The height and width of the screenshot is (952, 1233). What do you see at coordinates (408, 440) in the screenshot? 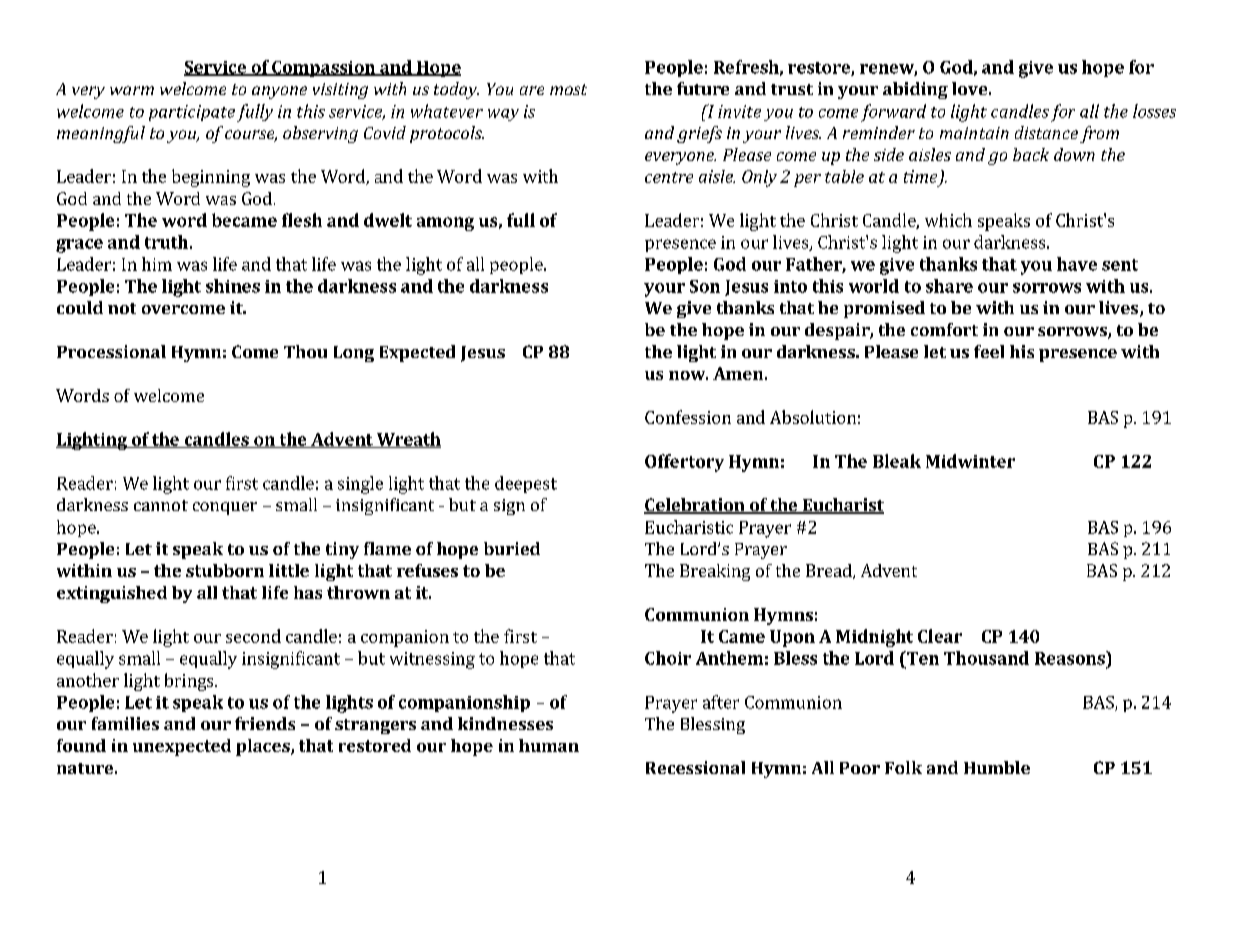
I see `Wreath` at bounding box center [408, 440].
